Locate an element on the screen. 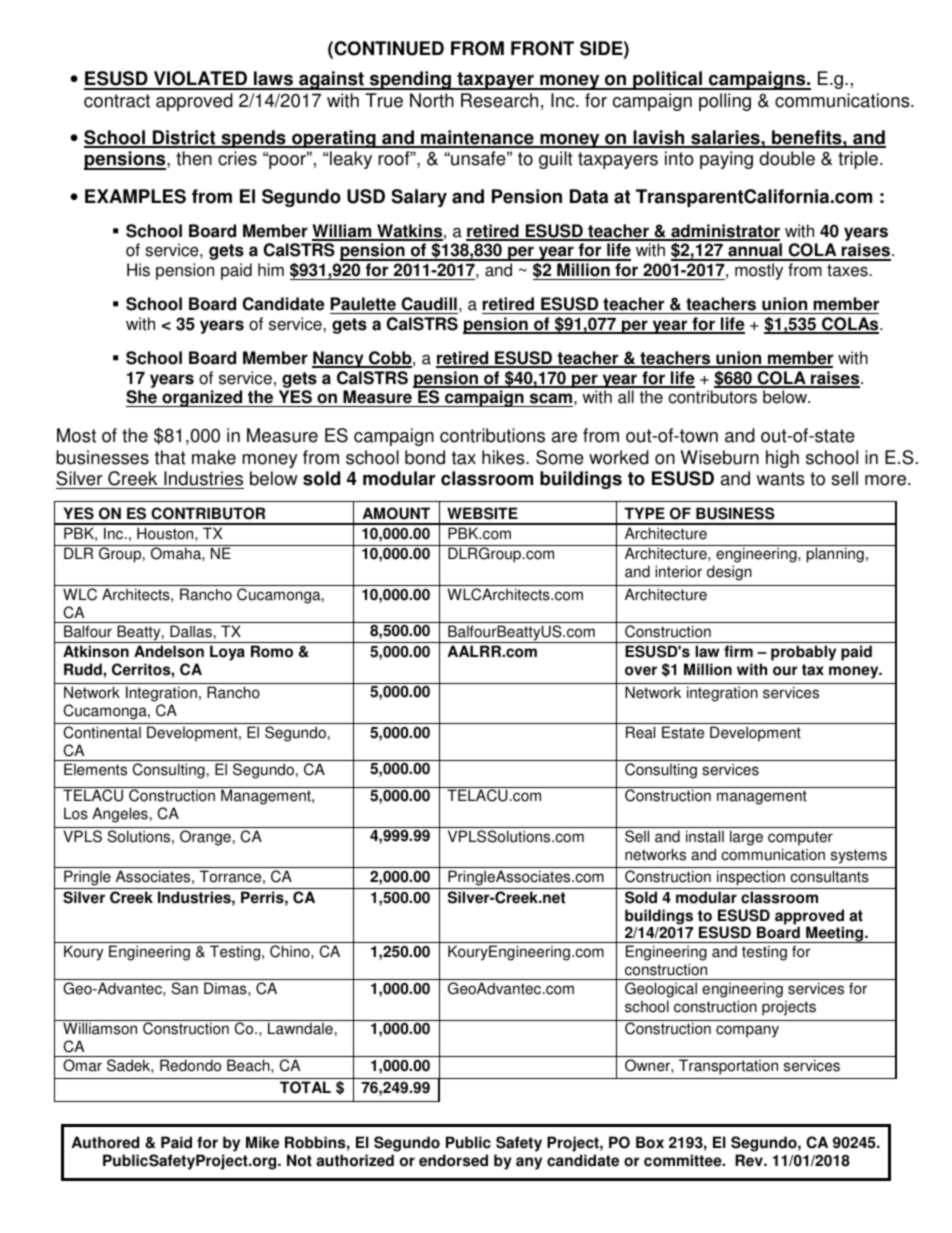 This screenshot has width=952, height=1233. Angeles is located at coordinates (120, 815).
